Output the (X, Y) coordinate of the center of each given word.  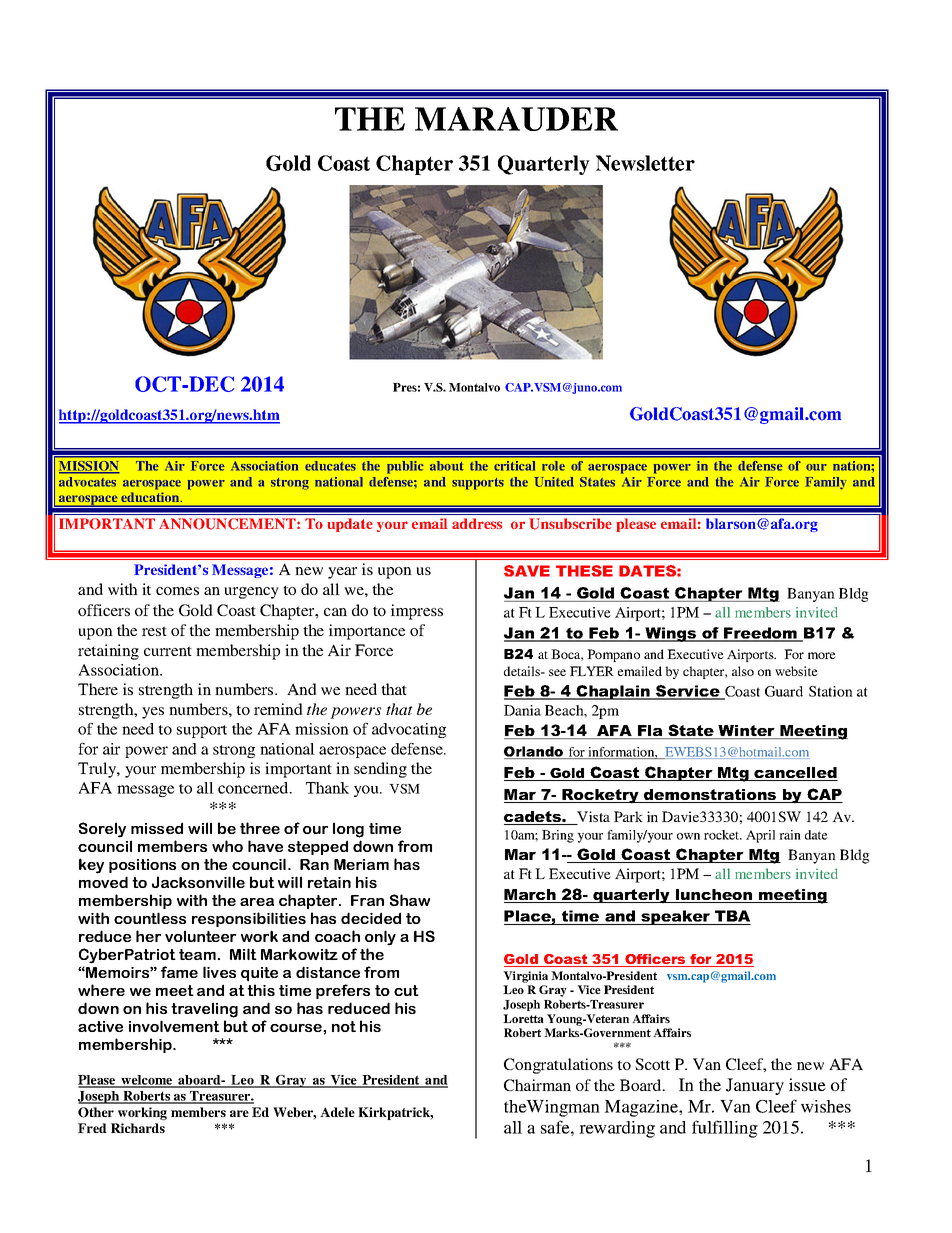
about (447, 466)
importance (367, 632)
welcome (147, 1081)
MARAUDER (516, 119)
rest (154, 631)
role (553, 466)
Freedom (760, 634)
